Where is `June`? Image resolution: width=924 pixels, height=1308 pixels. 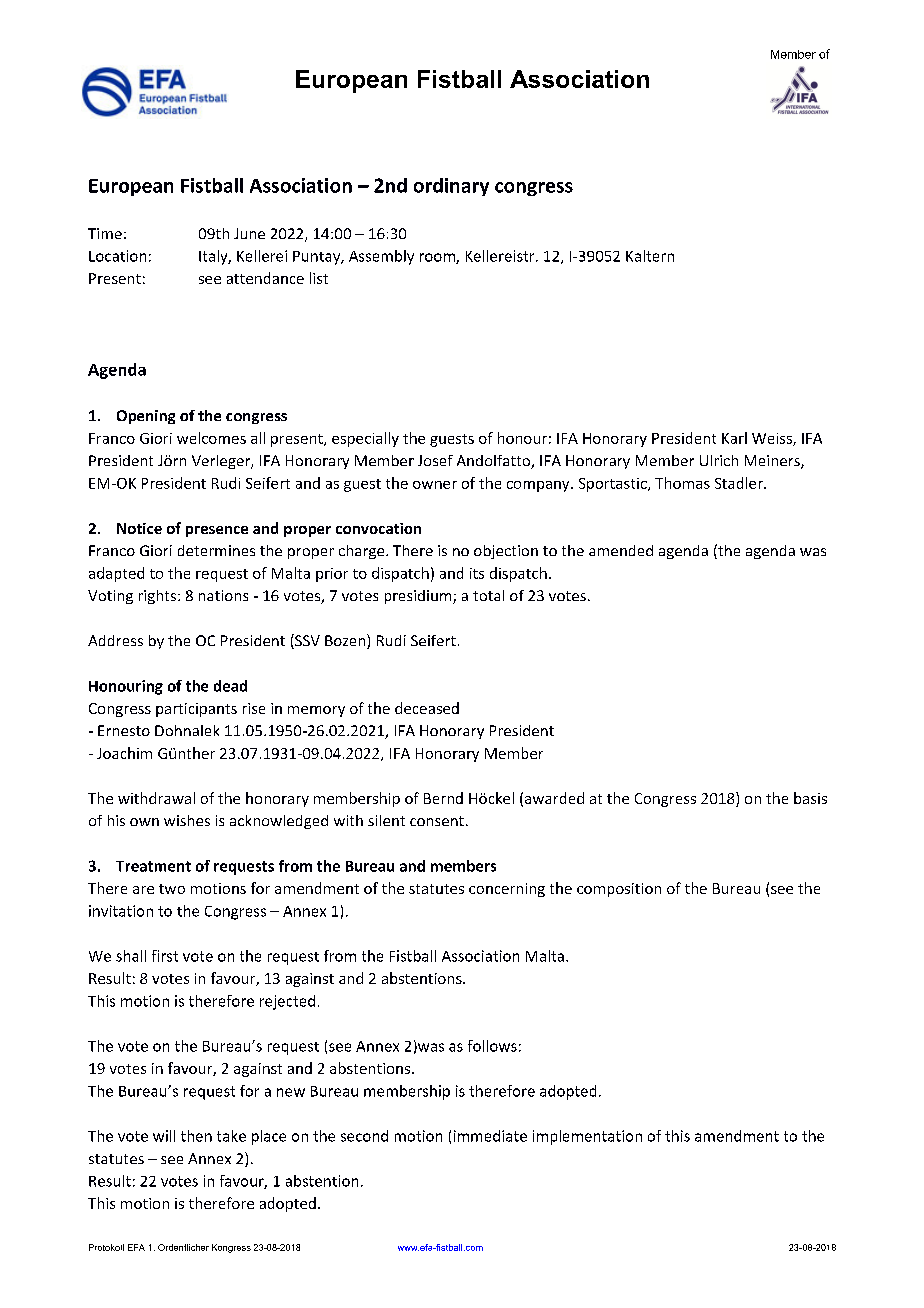
June is located at coordinates (249, 233).
